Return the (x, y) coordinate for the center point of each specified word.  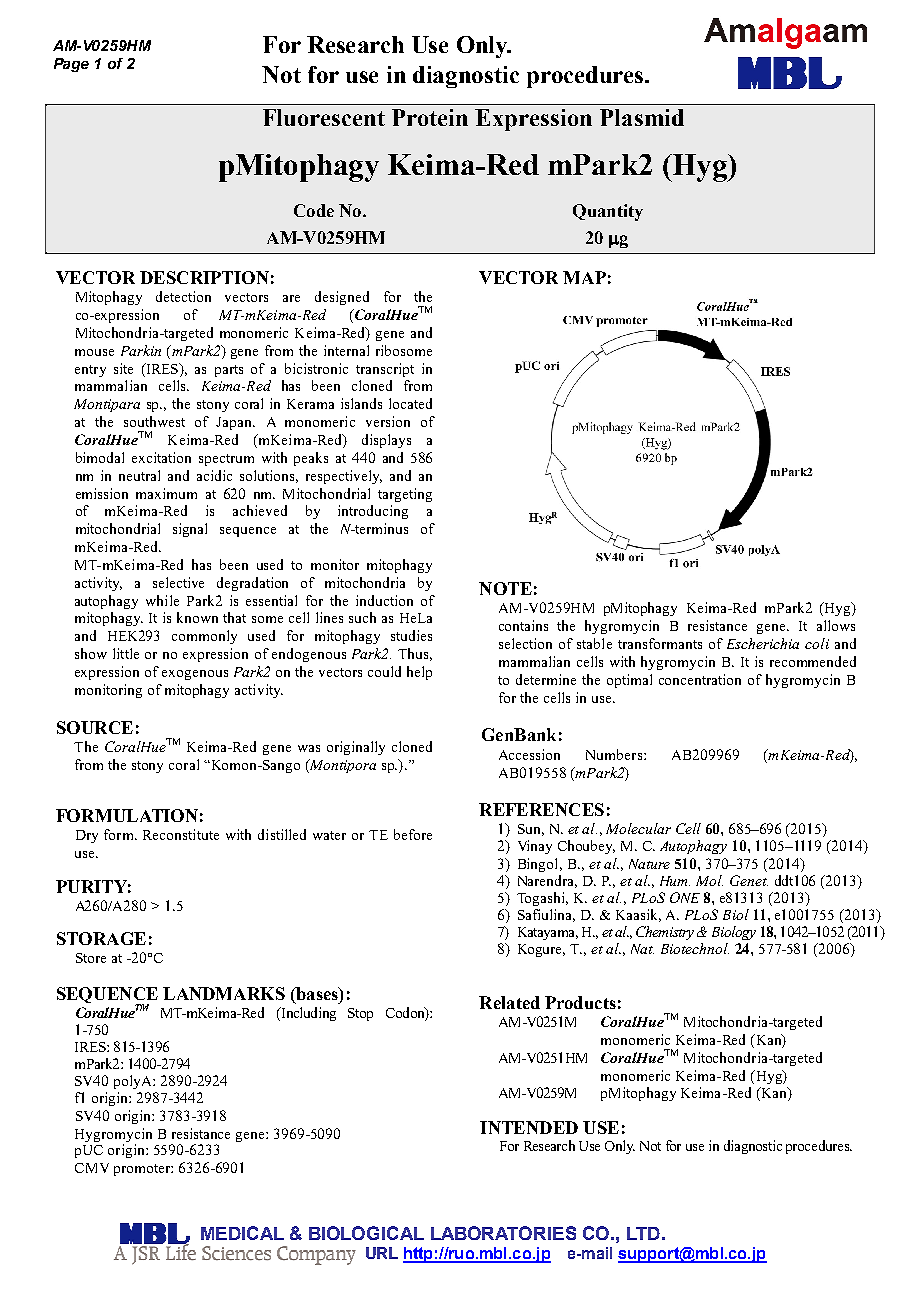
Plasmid (642, 117)
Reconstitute (181, 834)
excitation (161, 457)
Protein (430, 117)
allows (836, 625)
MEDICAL (242, 1233)
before (413, 834)
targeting (405, 495)
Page (71, 65)
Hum (675, 881)
